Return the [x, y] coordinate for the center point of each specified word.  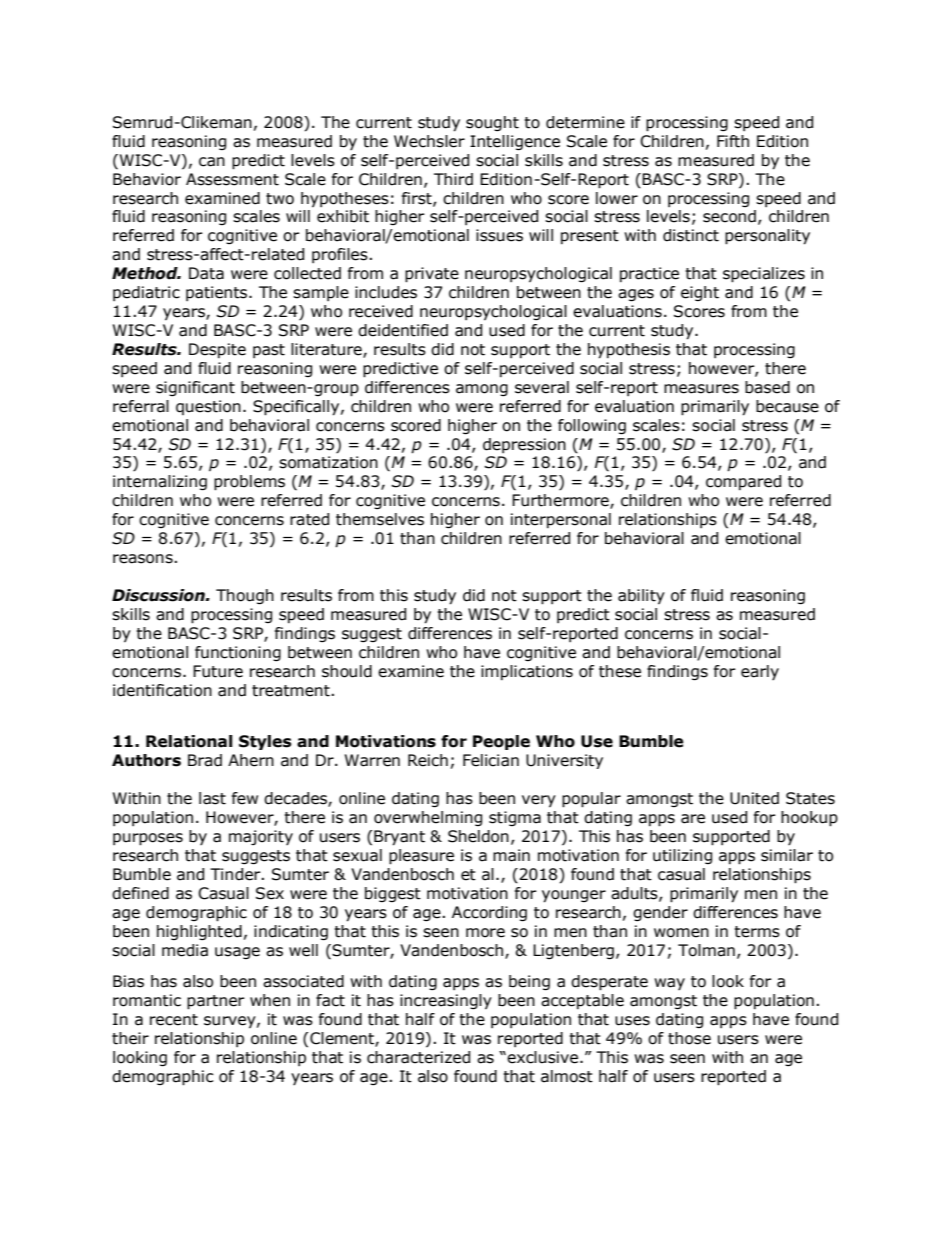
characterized [418, 1057]
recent [174, 1020]
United [754, 798]
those [689, 1038]
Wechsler [429, 141]
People [501, 742]
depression [524, 445]
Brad [205, 760]
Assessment [232, 179]
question [208, 407]
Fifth [733, 141]
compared [743, 482]
